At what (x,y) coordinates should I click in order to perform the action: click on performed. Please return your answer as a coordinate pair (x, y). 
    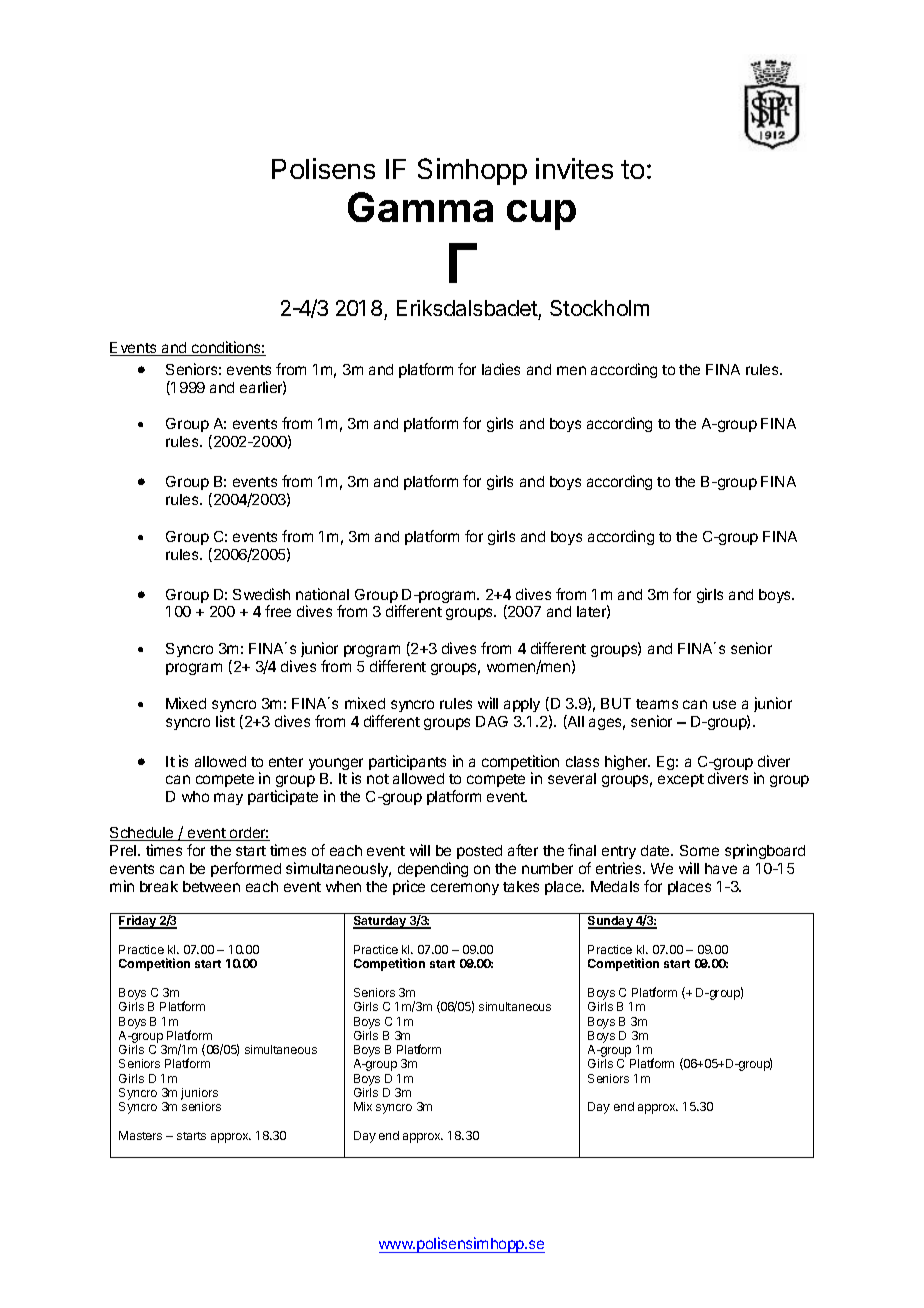
    Looking at the image, I should click on (246, 869).
